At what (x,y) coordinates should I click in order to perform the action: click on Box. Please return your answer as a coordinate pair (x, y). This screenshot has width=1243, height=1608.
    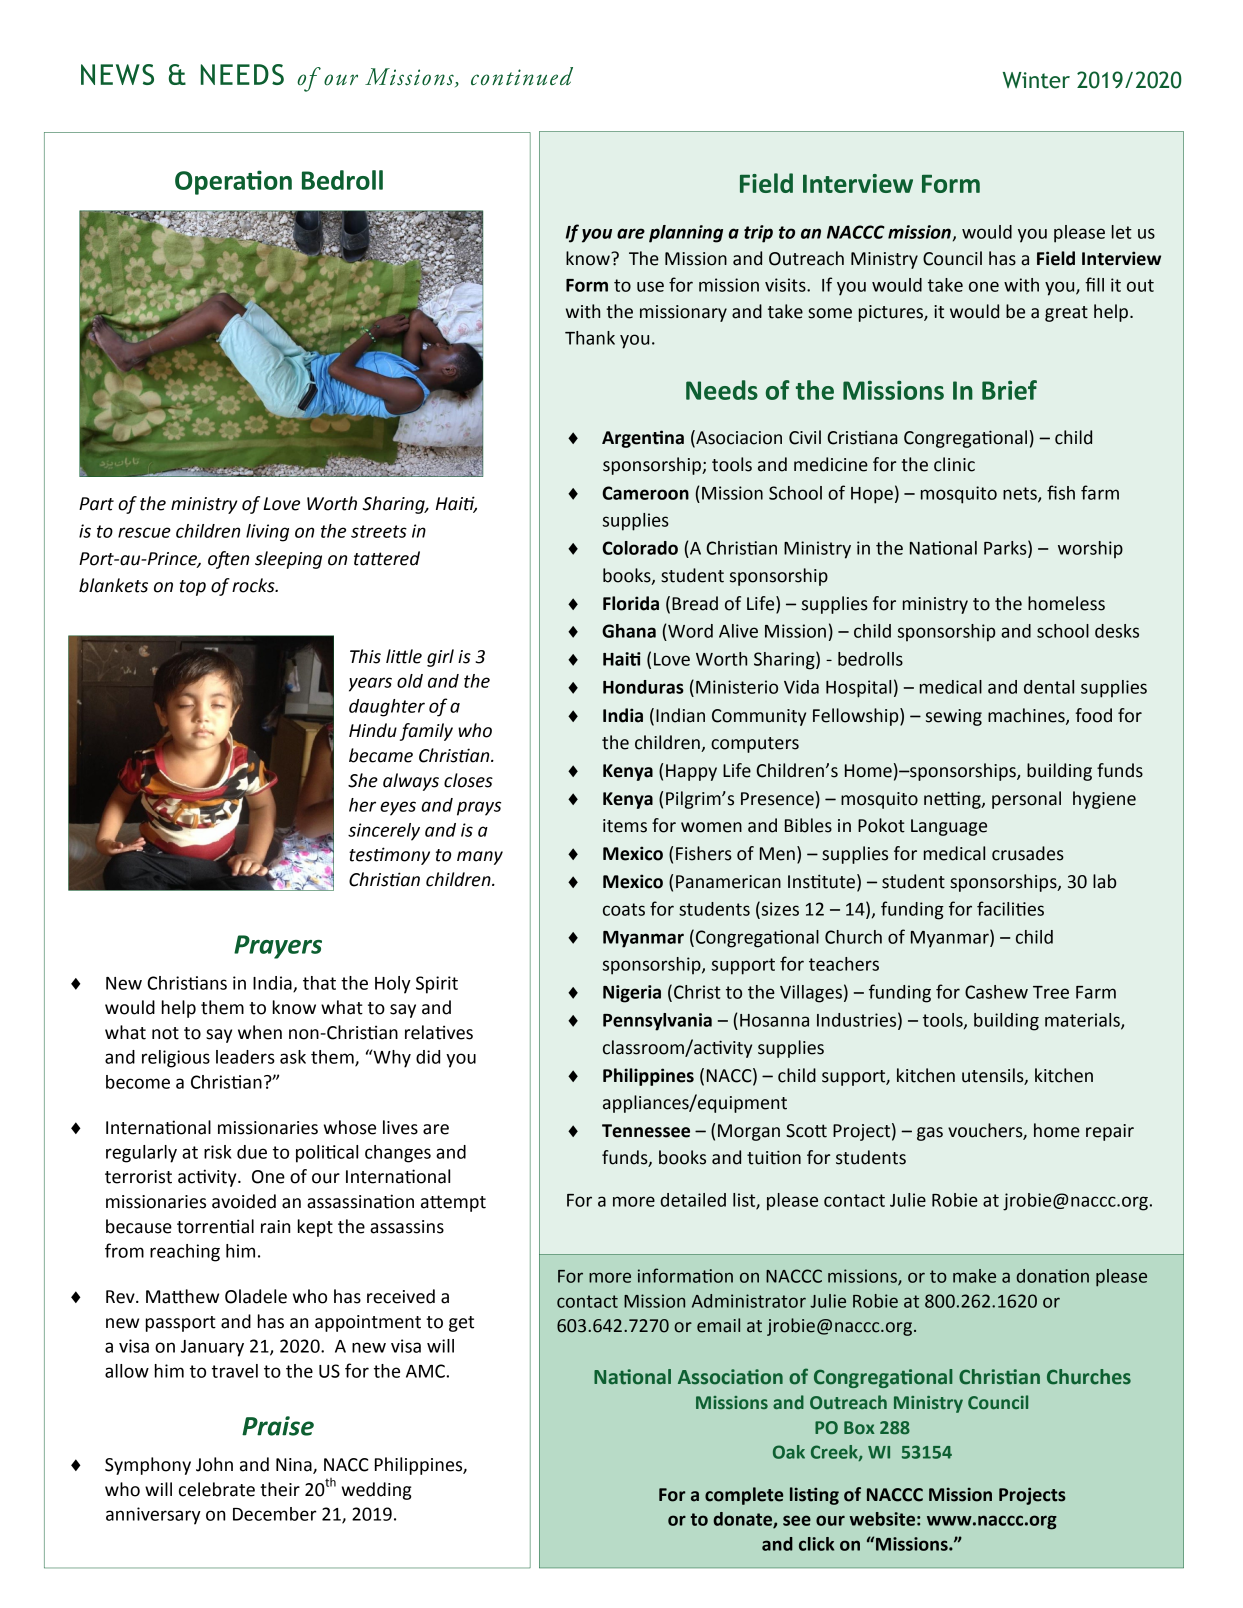
    Looking at the image, I should click on (859, 1427).
